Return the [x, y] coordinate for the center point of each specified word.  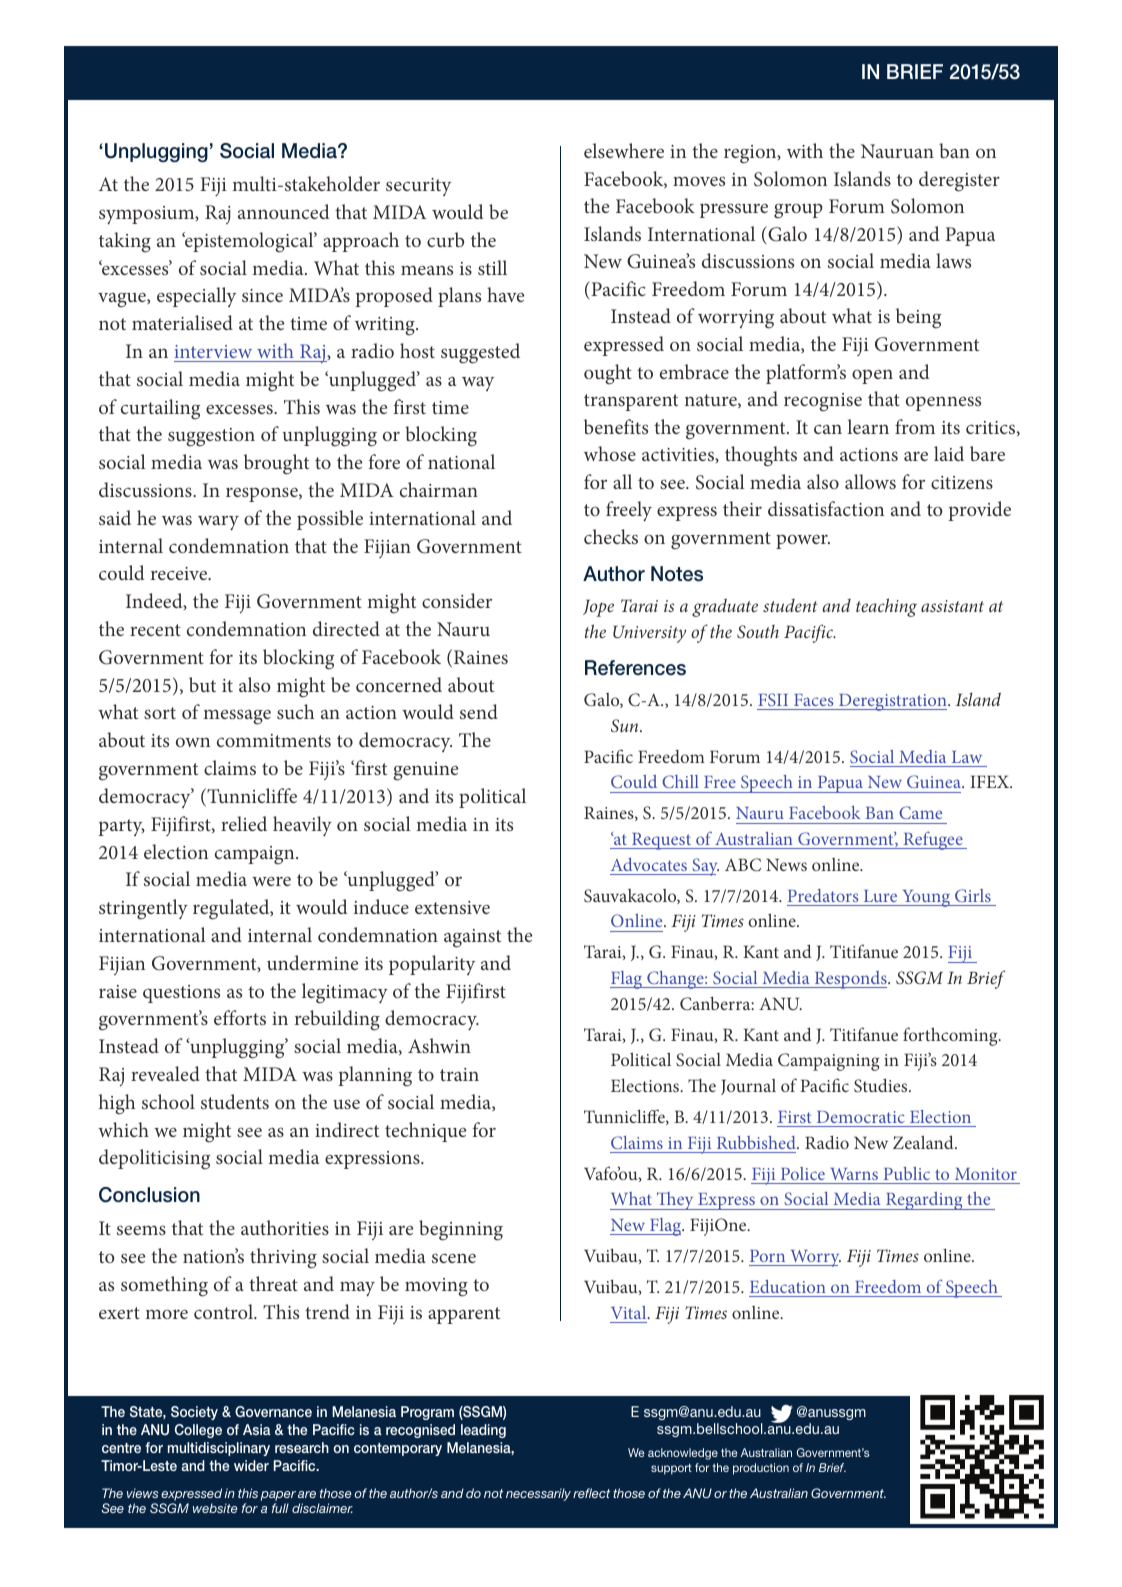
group [798, 211]
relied [244, 823]
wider [251, 1465]
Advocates [649, 864]
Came [920, 812]
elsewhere [624, 150]
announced [284, 211]
